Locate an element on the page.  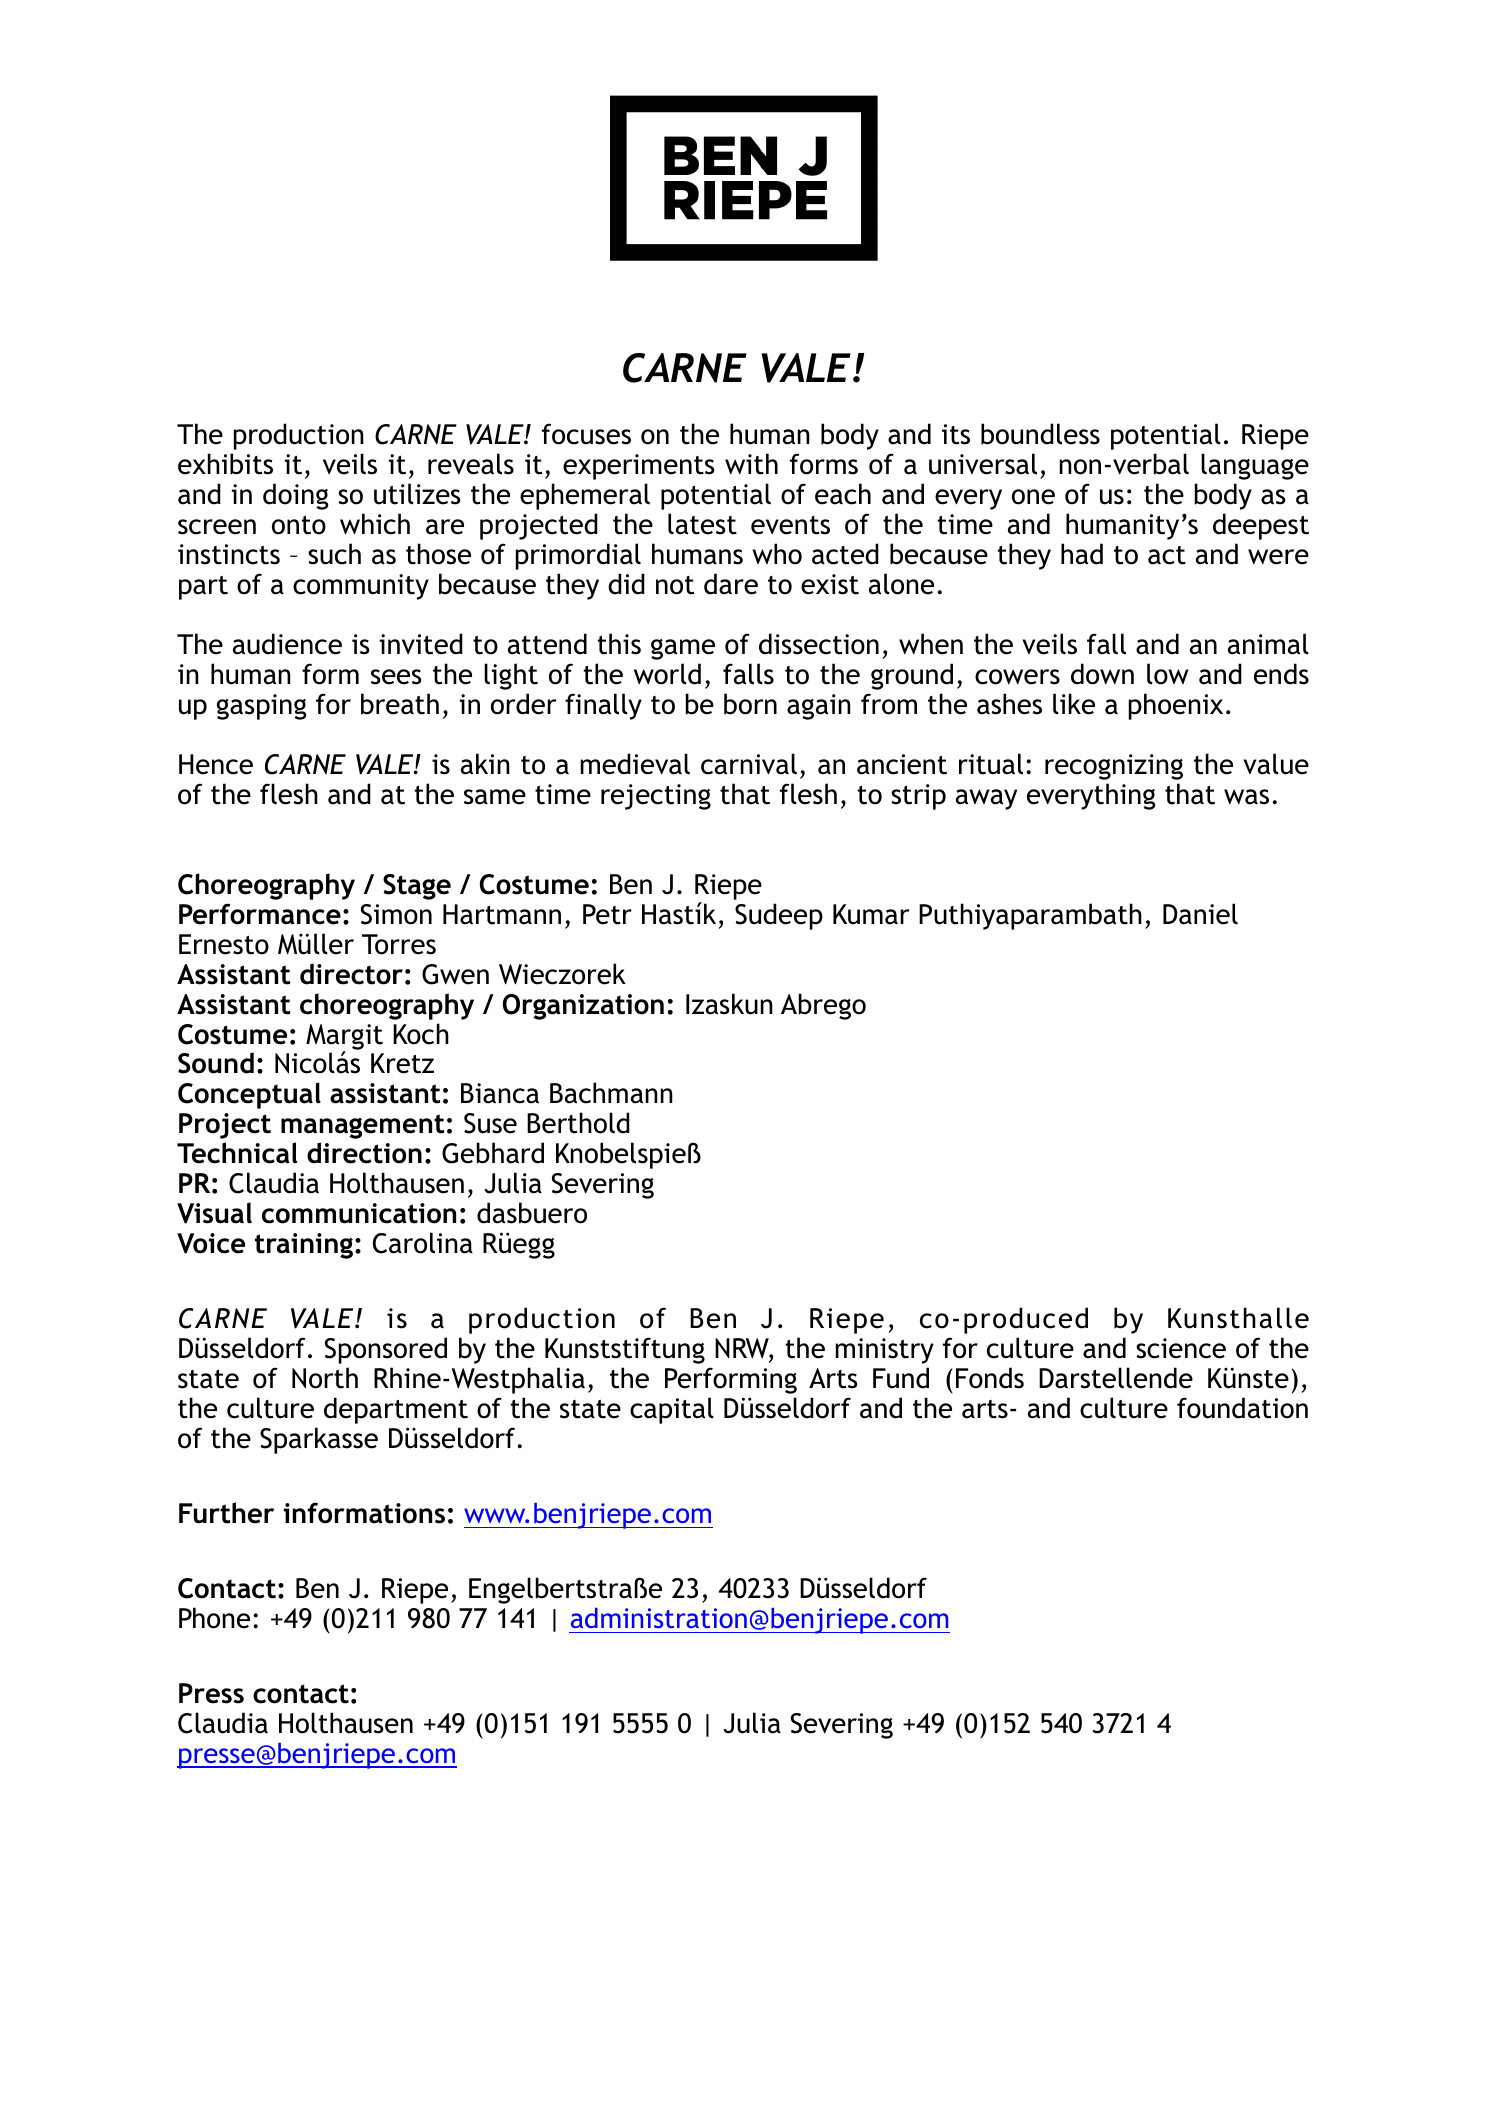
Margit is located at coordinates (344, 1038).
